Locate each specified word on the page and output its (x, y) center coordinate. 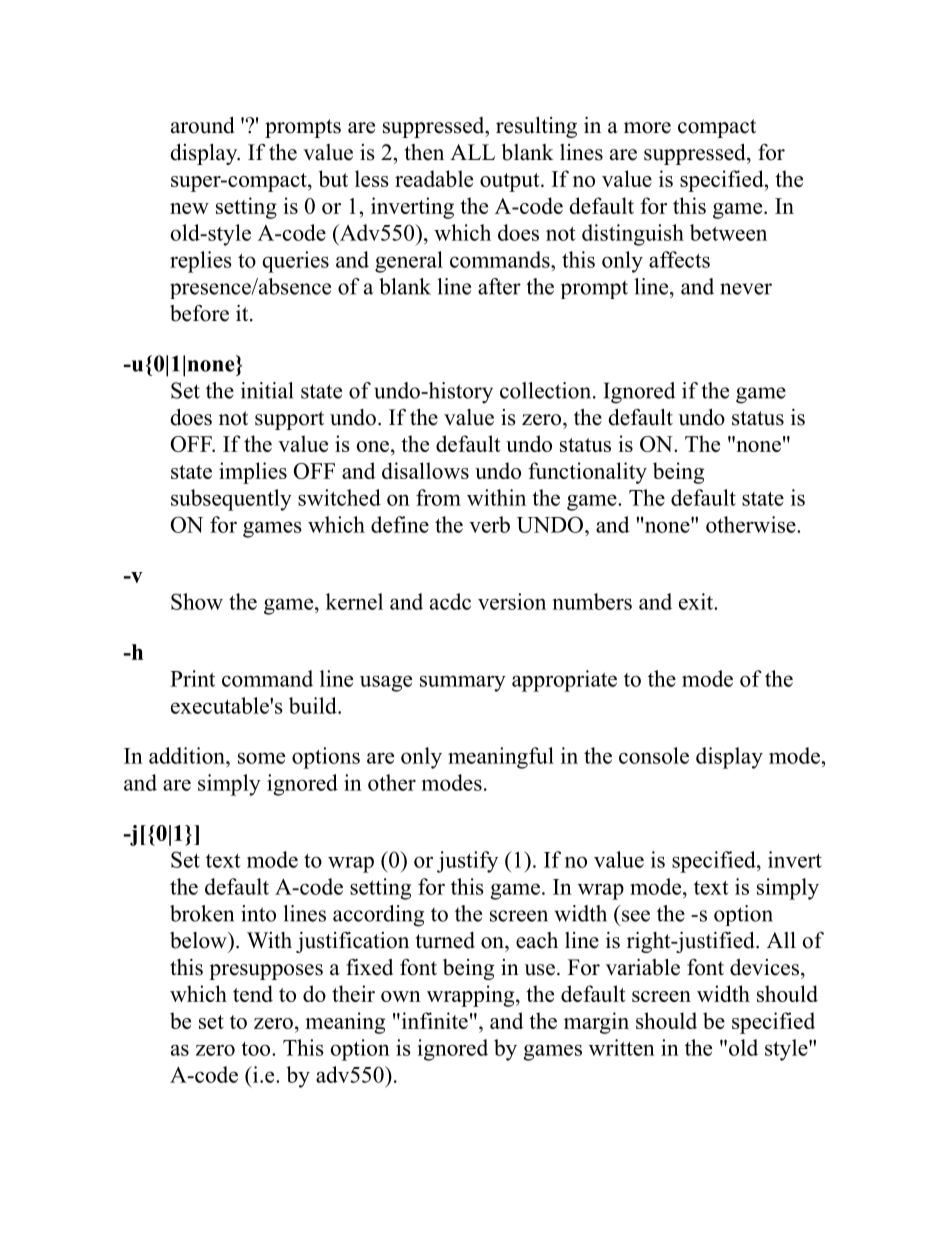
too (257, 1049)
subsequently (231, 500)
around (203, 125)
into (258, 913)
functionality (587, 473)
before (199, 313)
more (647, 128)
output (511, 182)
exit (697, 601)
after (499, 286)
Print (192, 678)
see (636, 916)
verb (489, 524)
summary (463, 683)
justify (467, 862)
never (746, 289)
